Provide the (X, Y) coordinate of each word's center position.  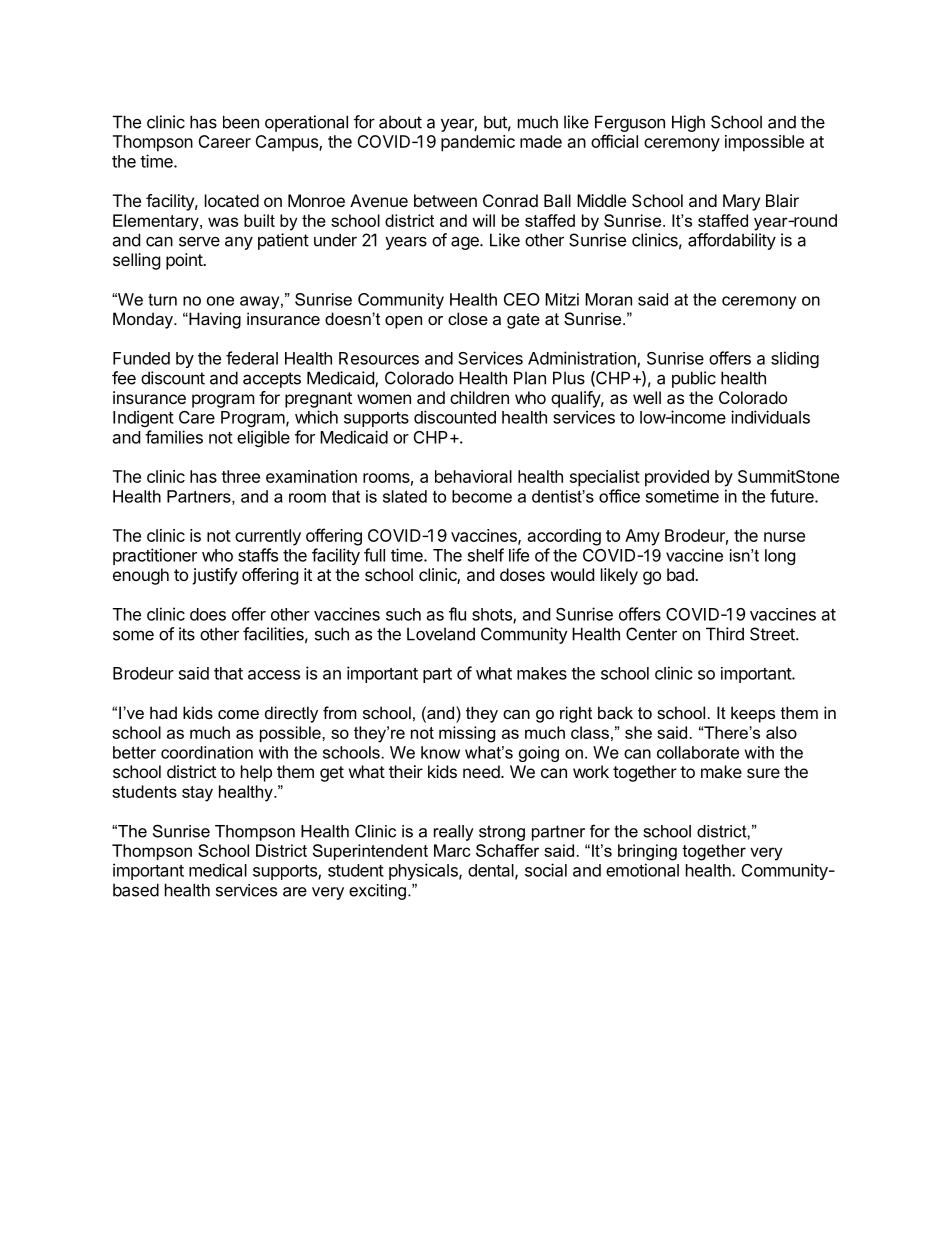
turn (162, 300)
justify (214, 576)
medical (218, 870)
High (688, 123)
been (241, 122)
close (468, 318)
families (174, 437)
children (479, 397)
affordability (732, 241)
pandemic (478, 143)
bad (681, 574)
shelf (486, 555)
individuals (770, 417)
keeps (753, 714)
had (163, 712)
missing (467, 734)
